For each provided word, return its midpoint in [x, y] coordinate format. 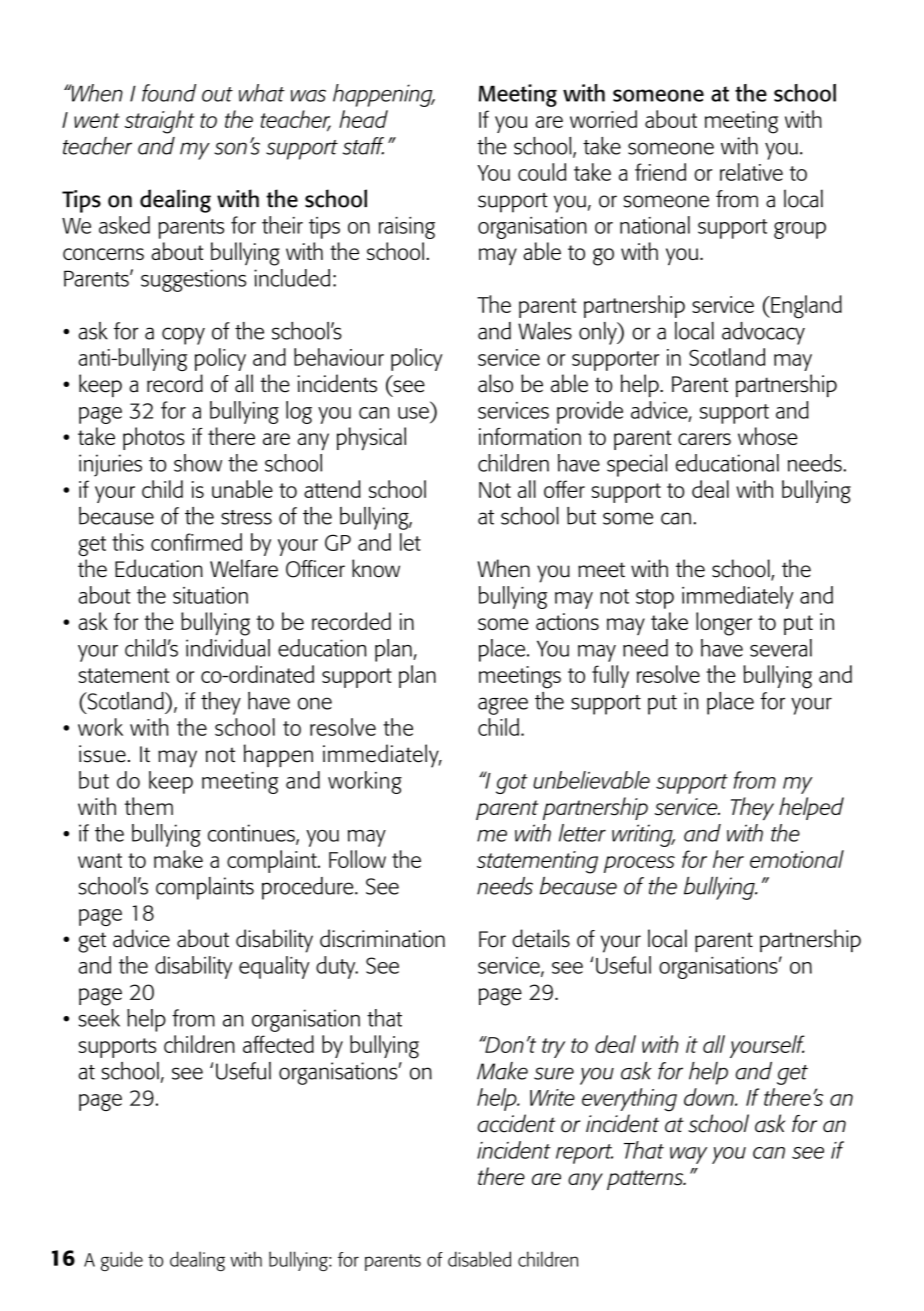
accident [516, 1123]
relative [751, 172]
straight [160, 122]
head [363, 119]
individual [228, 648]
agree [503, 706]
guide [122, 1261]
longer [724, 624]
